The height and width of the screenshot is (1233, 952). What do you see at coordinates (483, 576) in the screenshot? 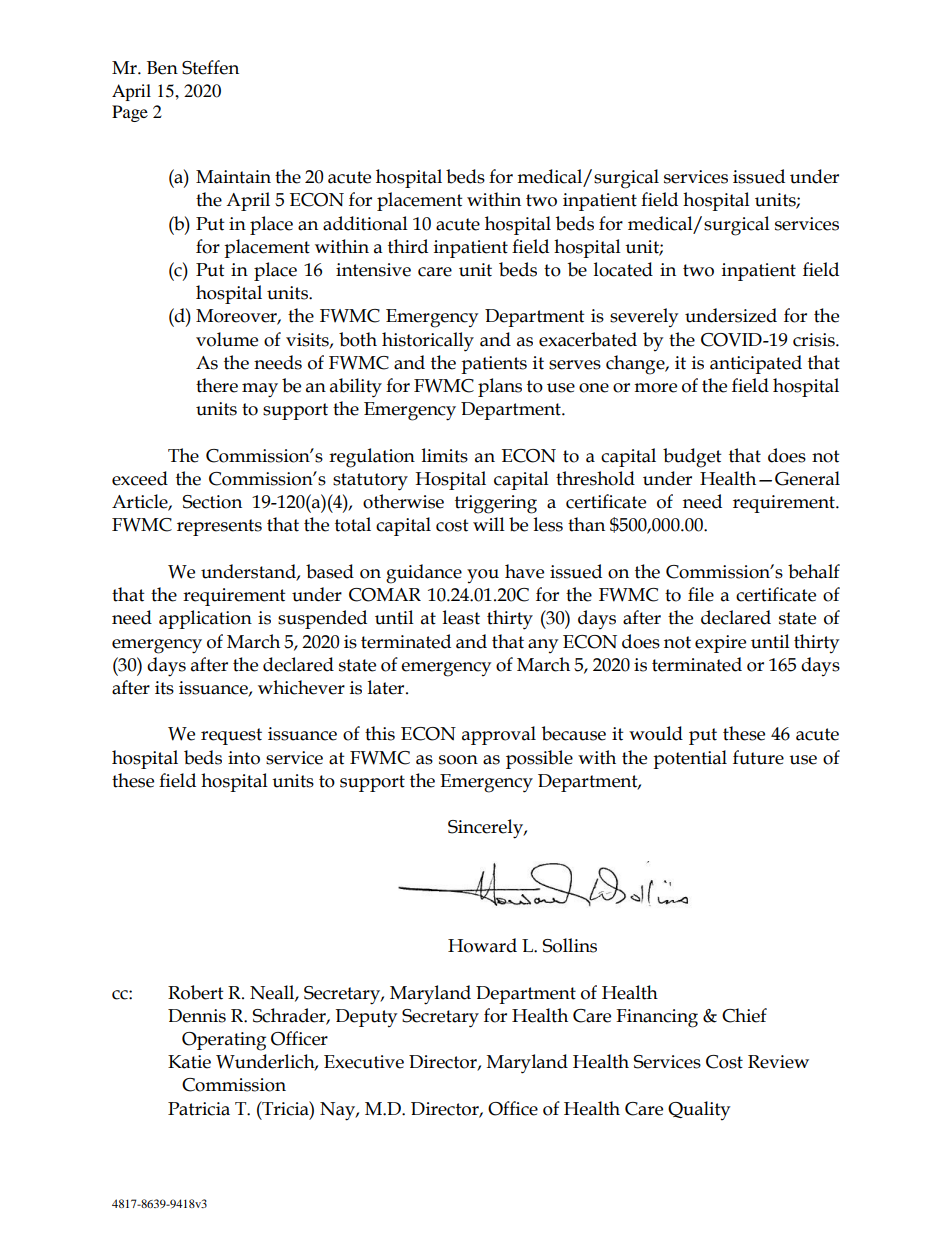
I see `you` at bounding box center [483, 576].
